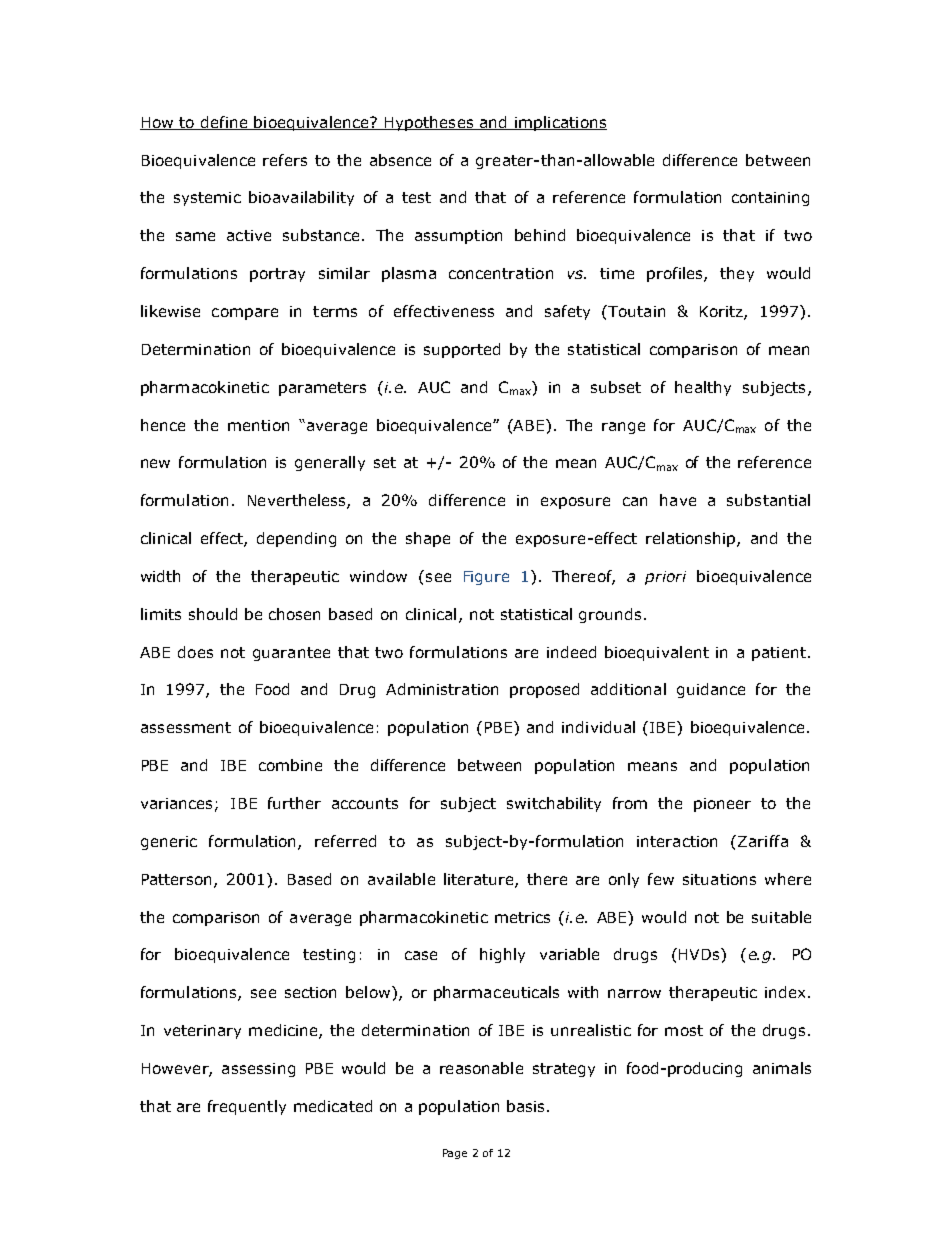 The height and width of the screenshot is (1233, 952). Describe the element at coordinates (213, 614) in the screenshot. I see `should` at that location.
